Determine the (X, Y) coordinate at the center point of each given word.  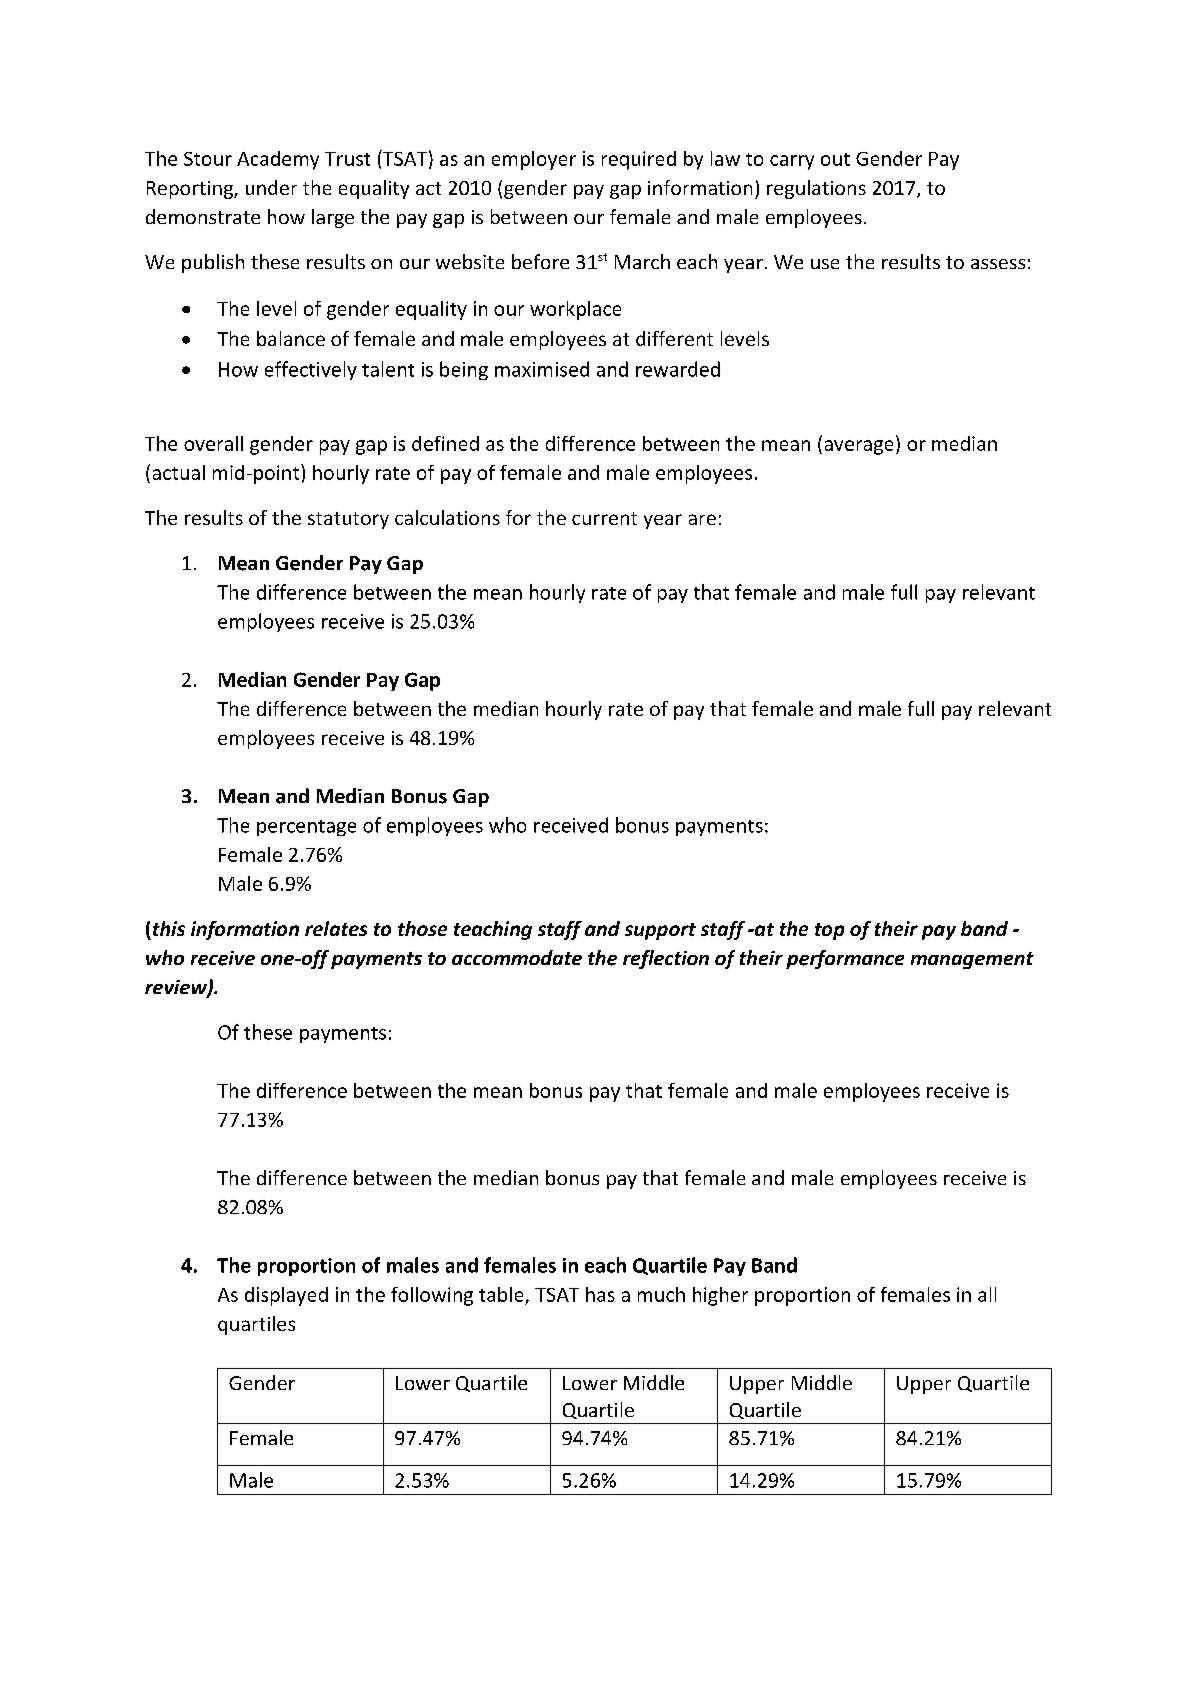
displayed (286, 1296)
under (271, 187)
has (600, 1294)
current (604, 518)
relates (336, 928)
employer (534, 160)
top (829, 931)
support (660, 931)
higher (720, 1296)
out (835, 159)
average (859, 447)
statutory (348, 520)
